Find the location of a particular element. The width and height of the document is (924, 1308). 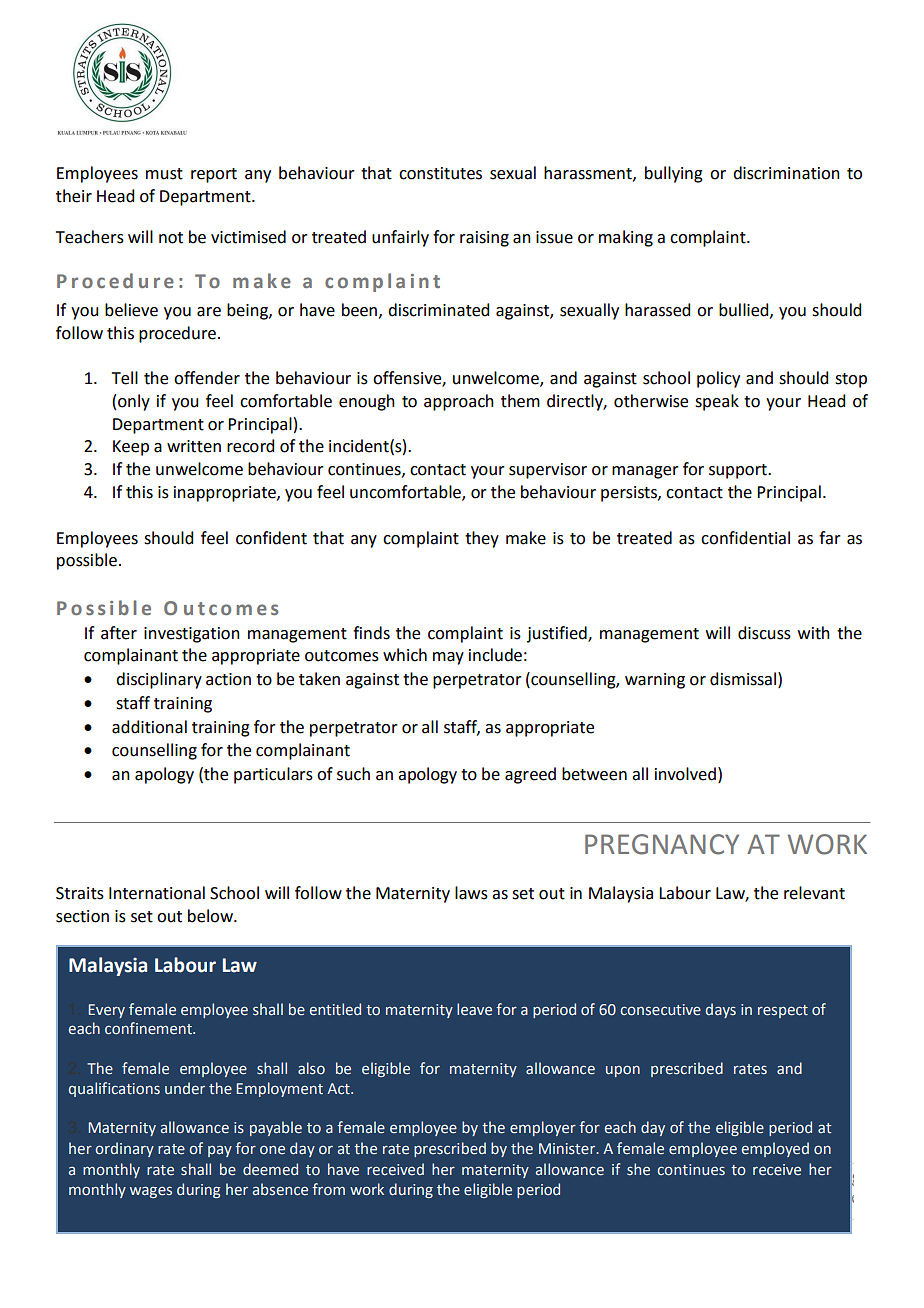

discrimination is located at coordinates (786, 173).
